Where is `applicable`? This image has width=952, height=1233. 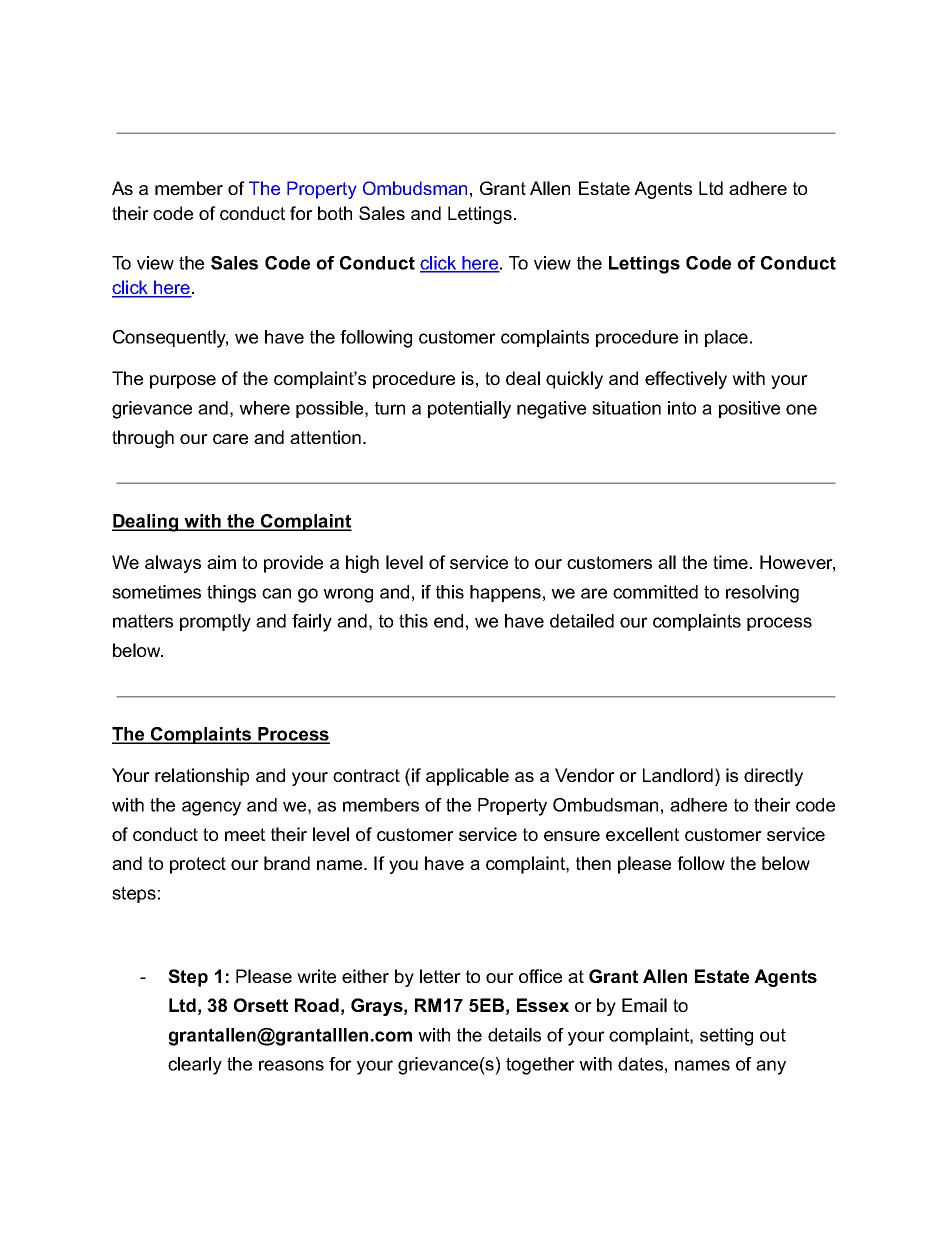 applicable is located at coordinates (467, 777).
